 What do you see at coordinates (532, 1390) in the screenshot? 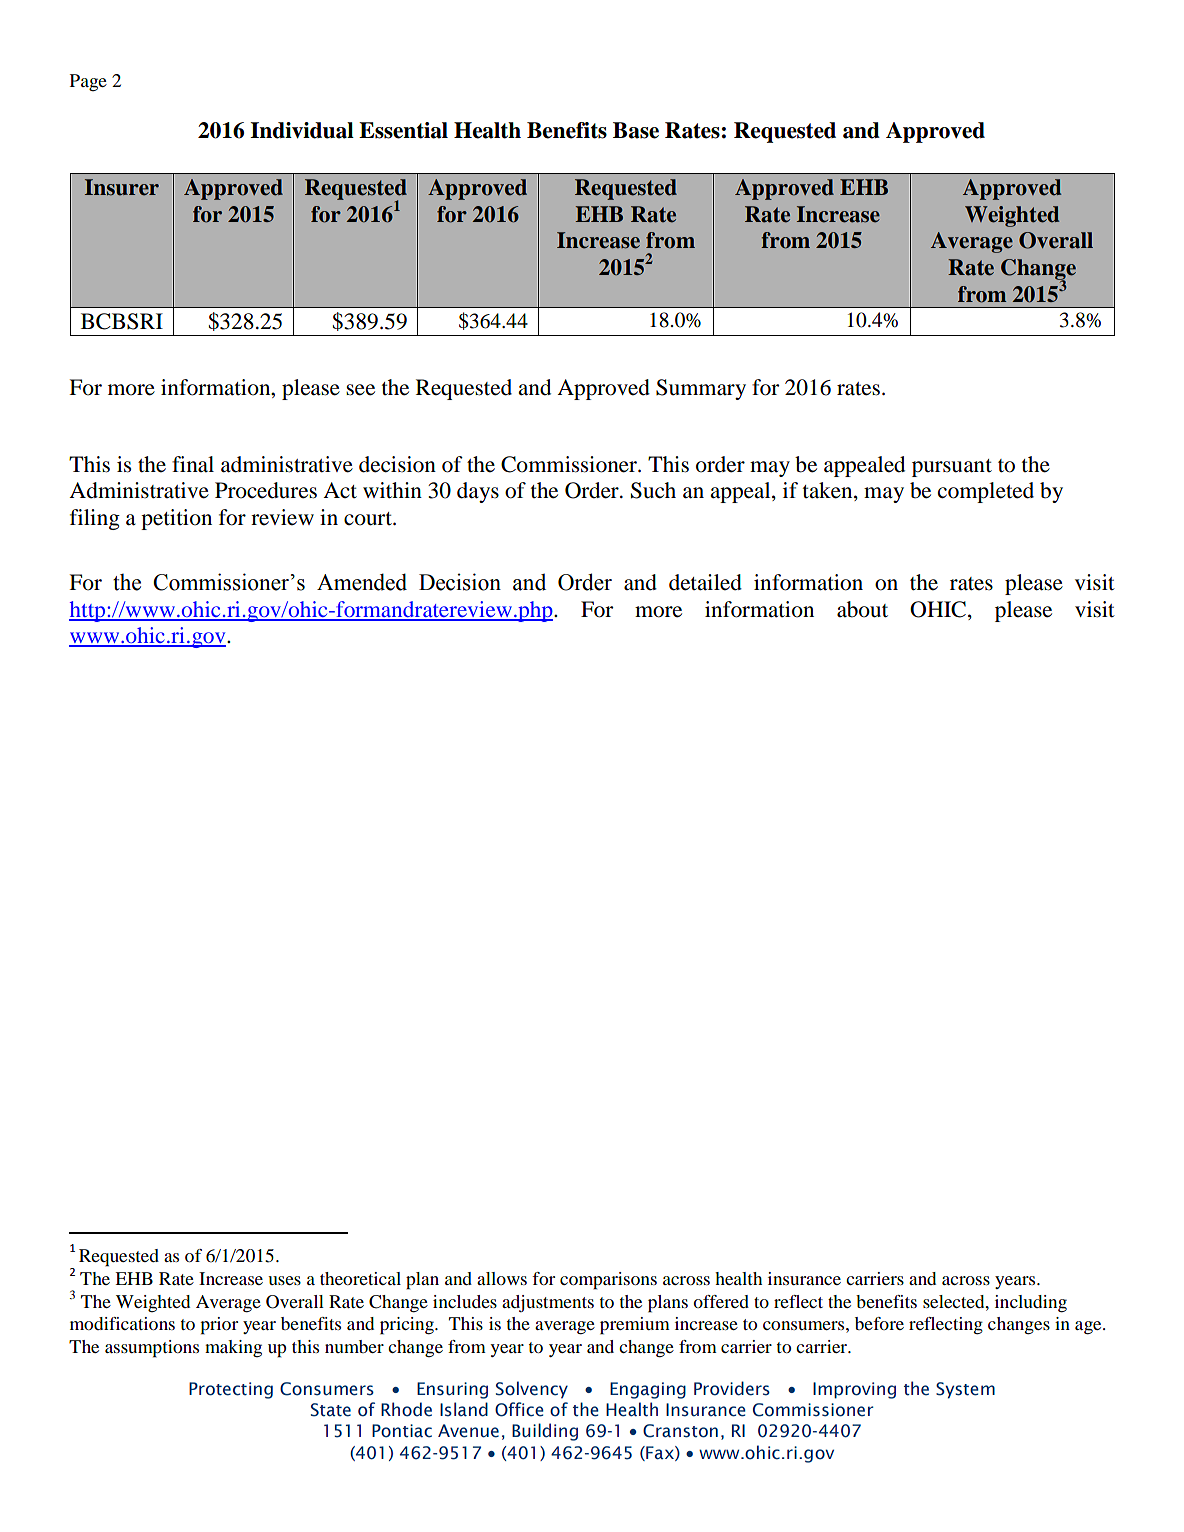
I see `Solvency` at bounding box center [532, 1390].
